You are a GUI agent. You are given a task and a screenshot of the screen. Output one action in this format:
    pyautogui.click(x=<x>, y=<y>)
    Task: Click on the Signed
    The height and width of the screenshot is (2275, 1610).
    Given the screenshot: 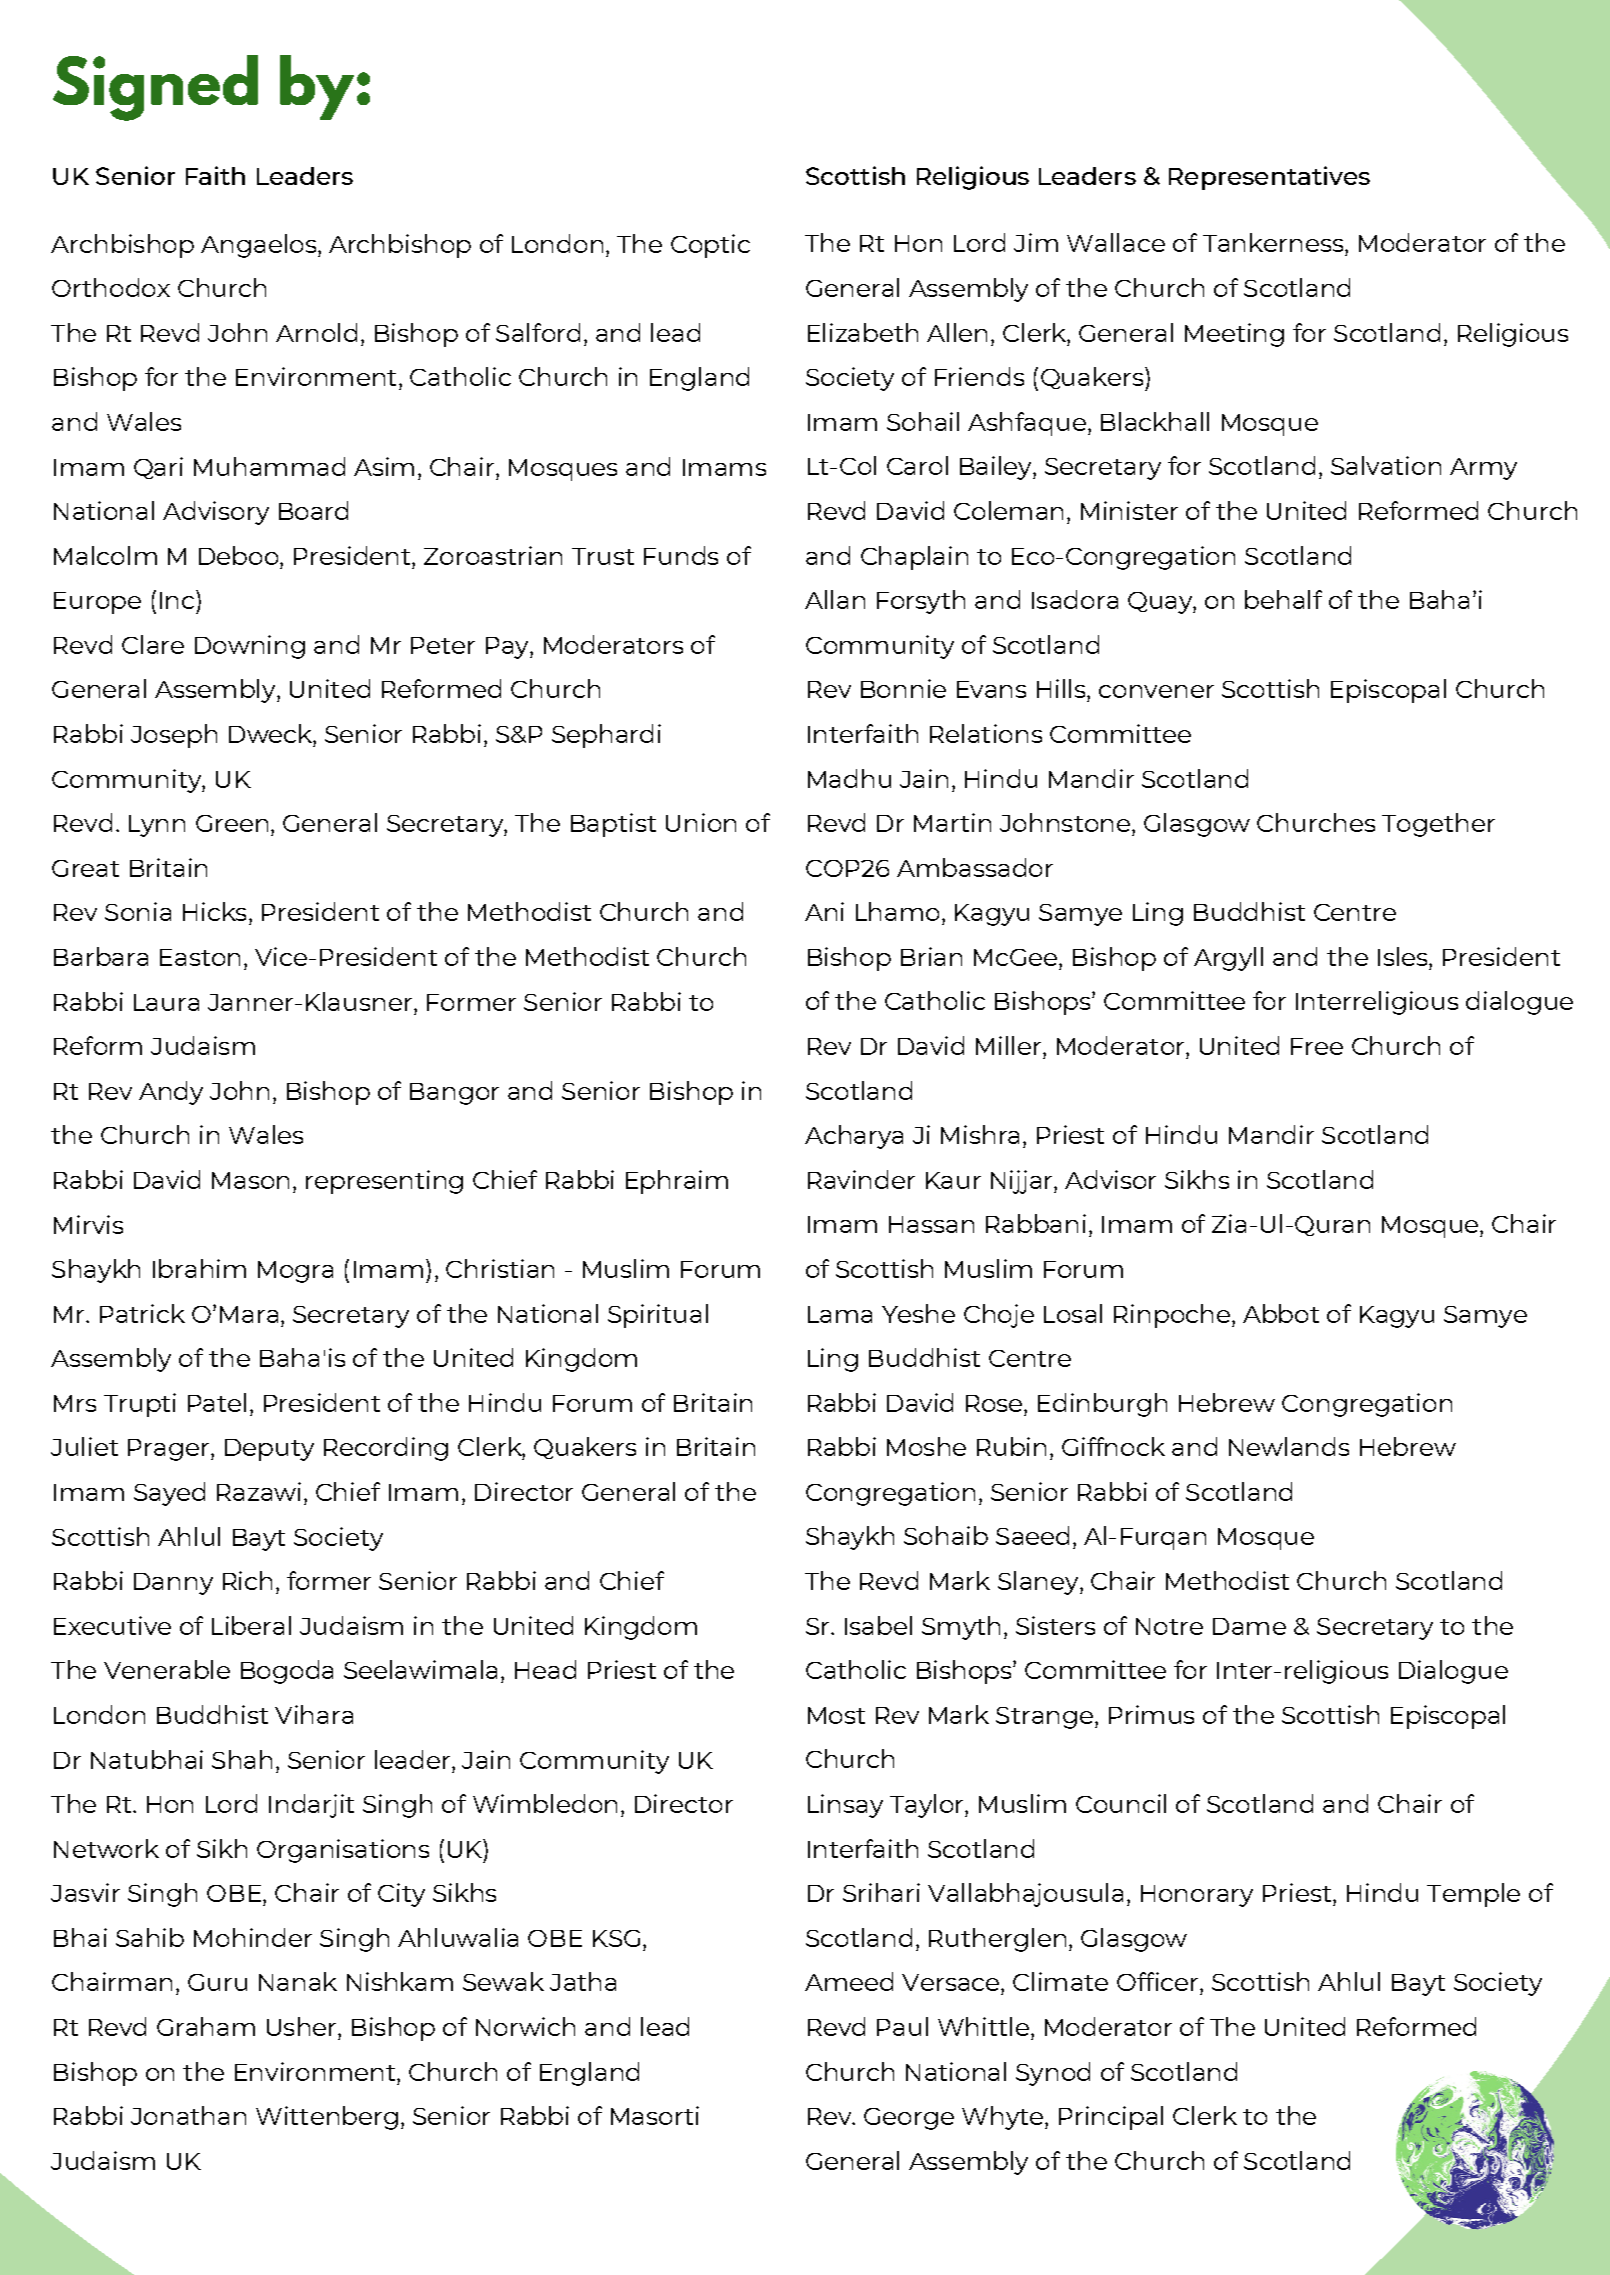 What is the action you would take?
    pyautogui.click(x=155, y=88)
